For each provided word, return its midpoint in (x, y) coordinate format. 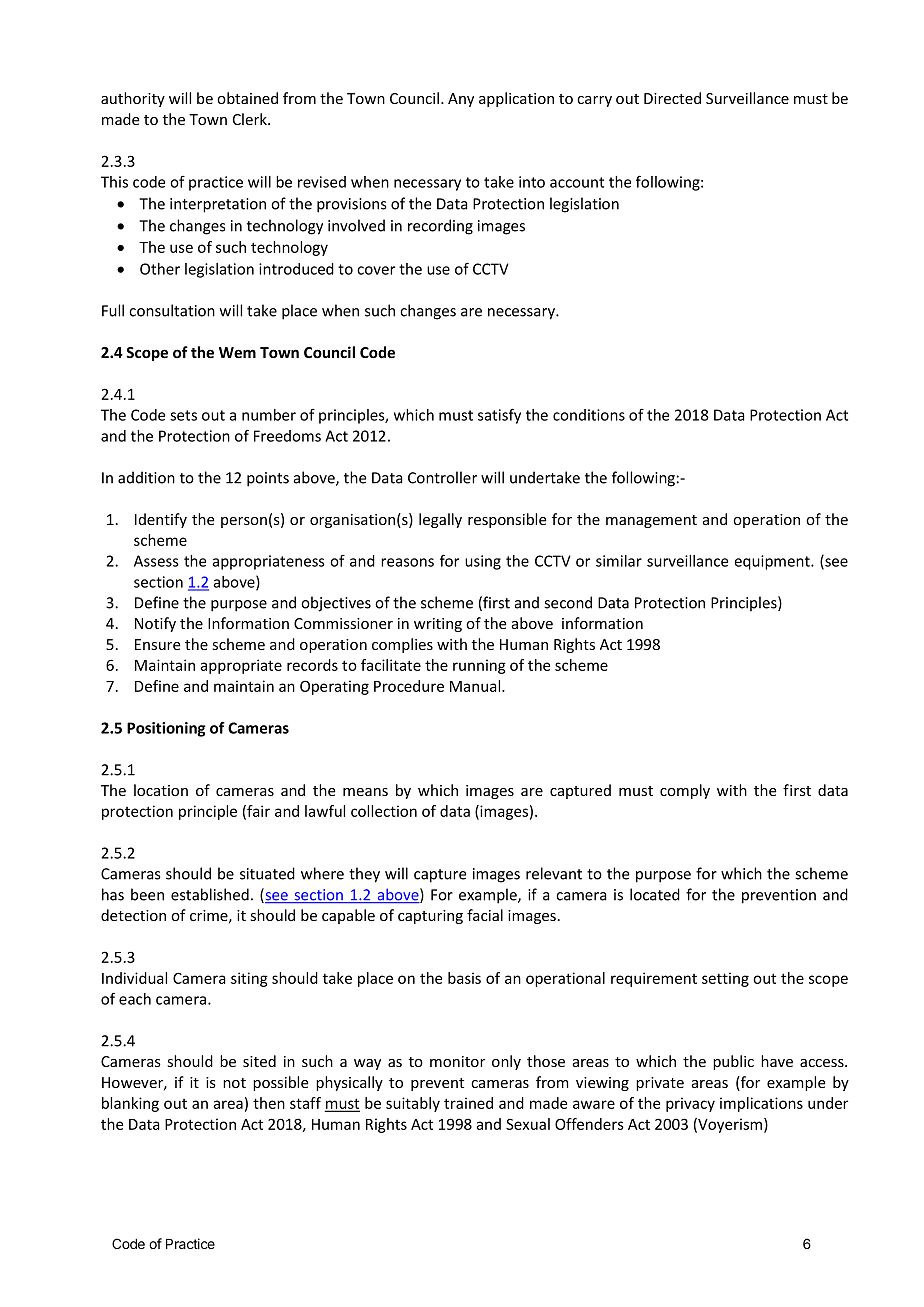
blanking (130, 1104)
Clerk (251, 119)
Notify (155, 624)
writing (438, 625)
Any (461, 100)
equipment (773, 562)
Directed (672, 98)
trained (468, 1103)
